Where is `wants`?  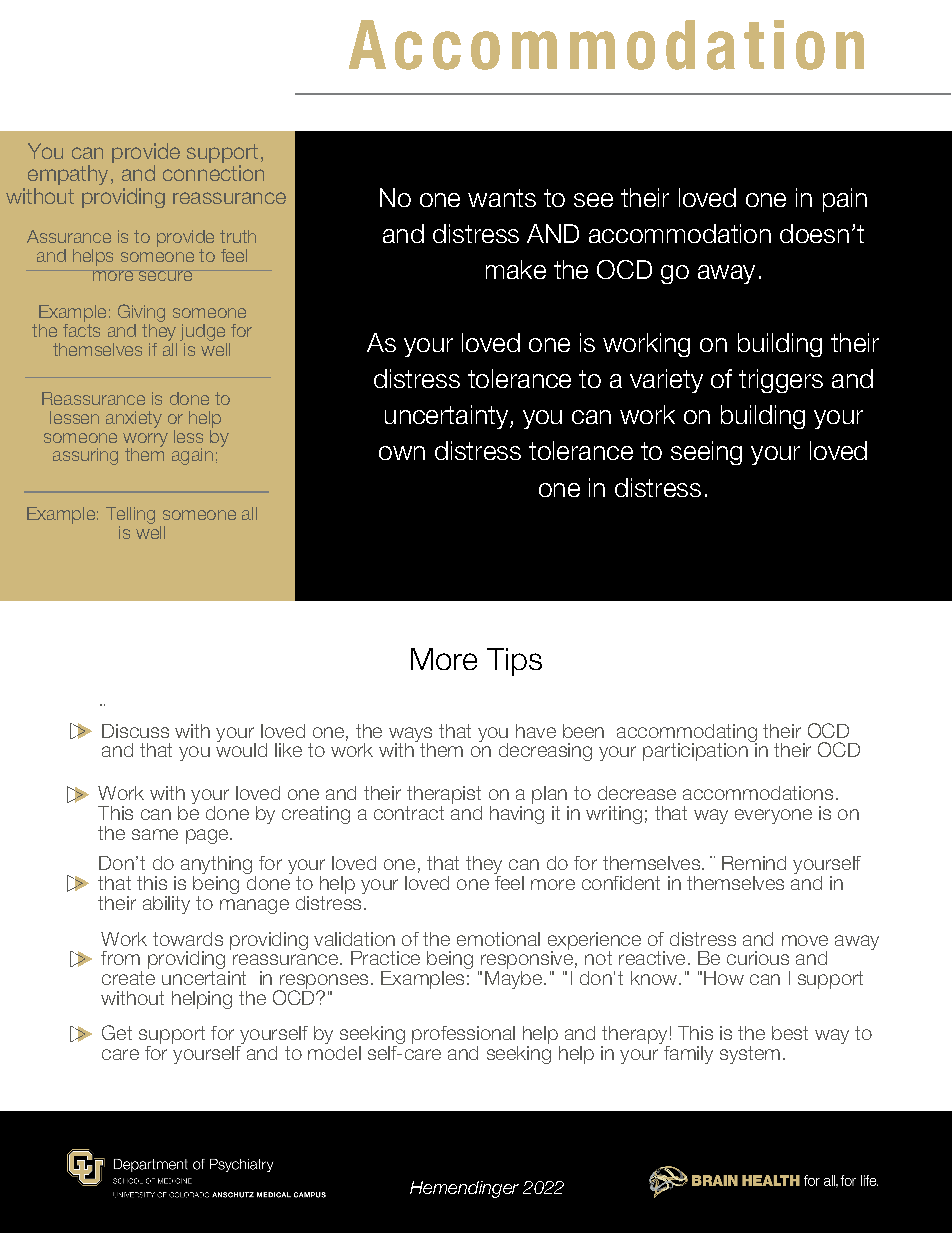 wants is located at coordinates (502, 198).
